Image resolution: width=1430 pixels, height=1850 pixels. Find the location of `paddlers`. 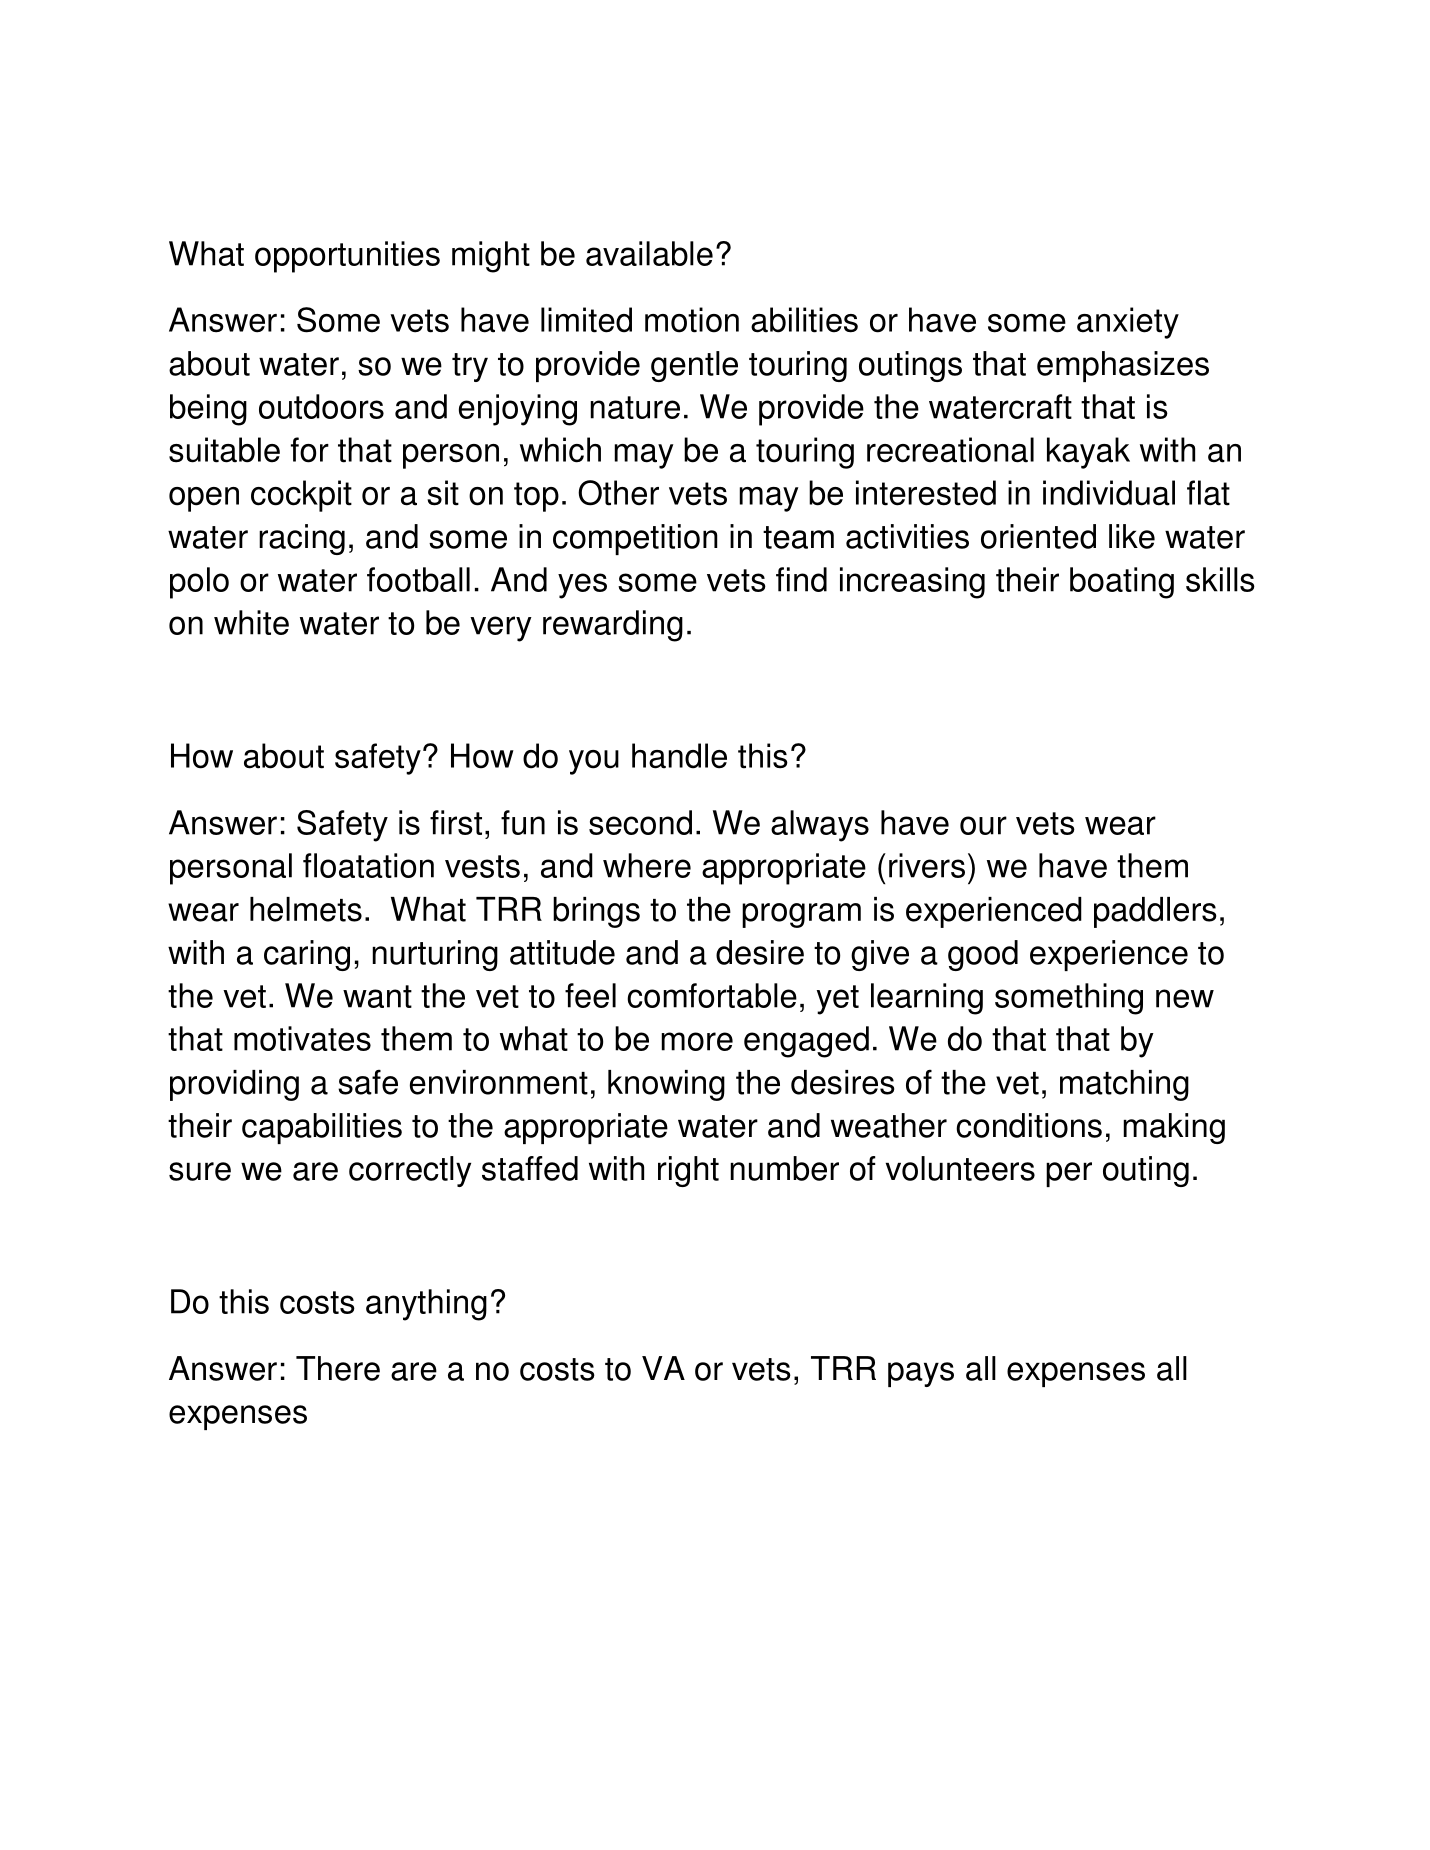

paddlers is located at coordinates (1155, 912).
